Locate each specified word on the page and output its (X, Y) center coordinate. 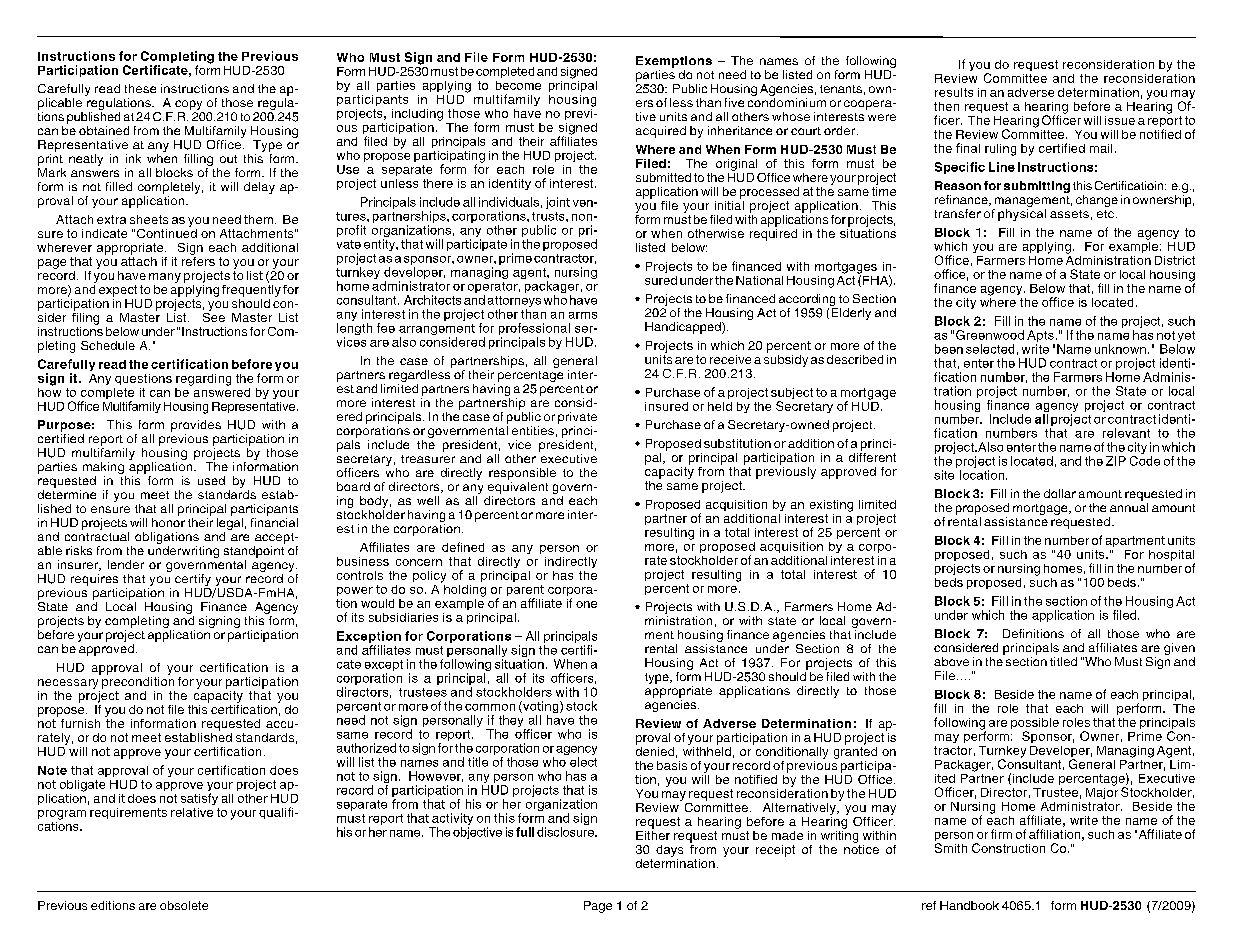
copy (189, 106)
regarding (203, 380)
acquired (661, 132)
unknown (1120, 349)
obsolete (184, 905)
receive (730, 359)
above (951, 661)
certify (193, 581)
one (586, 604)
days (669, 851)
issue (1120, 120)
